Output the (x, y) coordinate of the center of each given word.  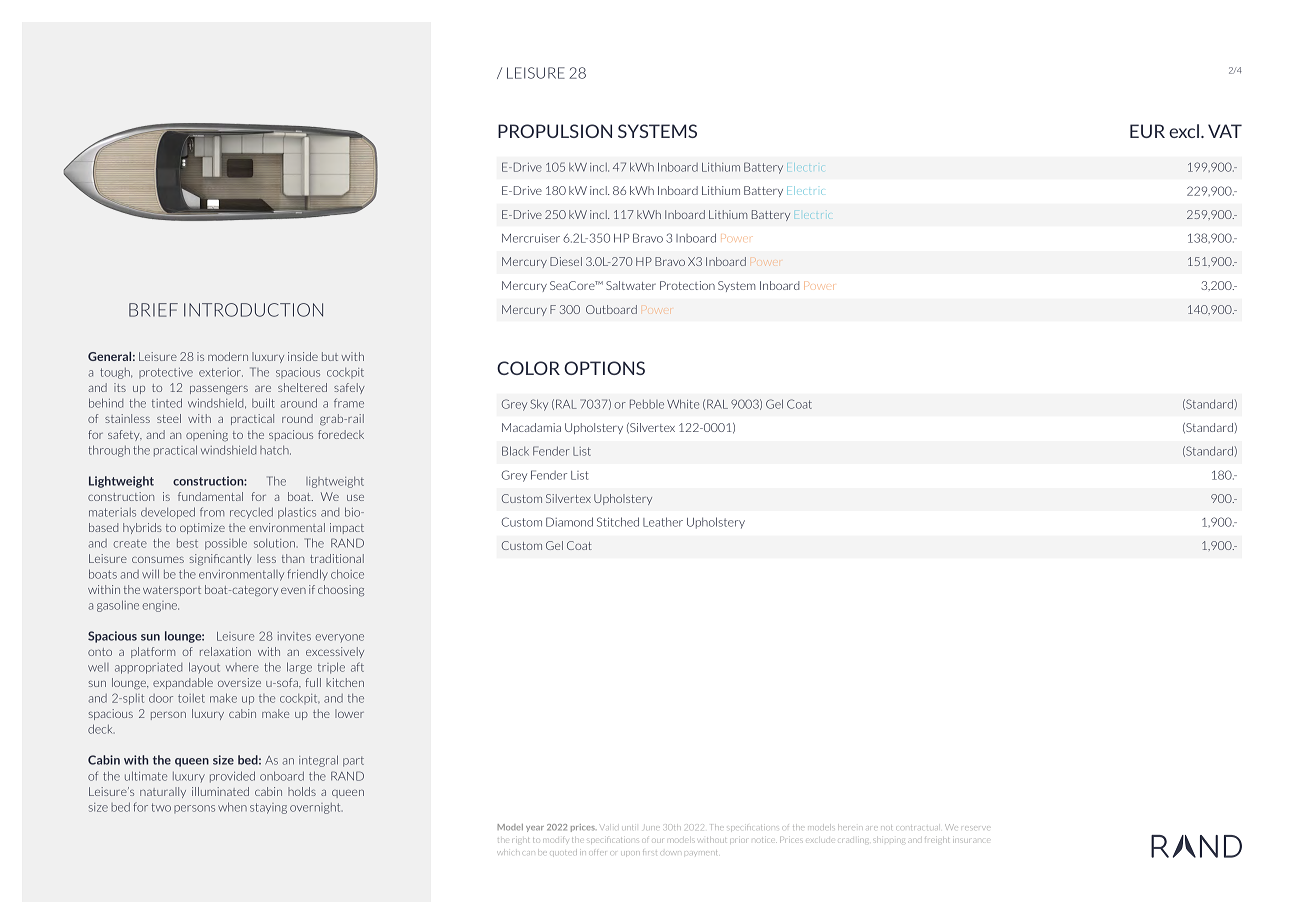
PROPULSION (555, 131)
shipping (890, 841)
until (629, 828)
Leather (663, 522)
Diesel (566, 261)
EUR (1147, 131)
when (232, 807)
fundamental (210, 496)
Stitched (618, 522)
